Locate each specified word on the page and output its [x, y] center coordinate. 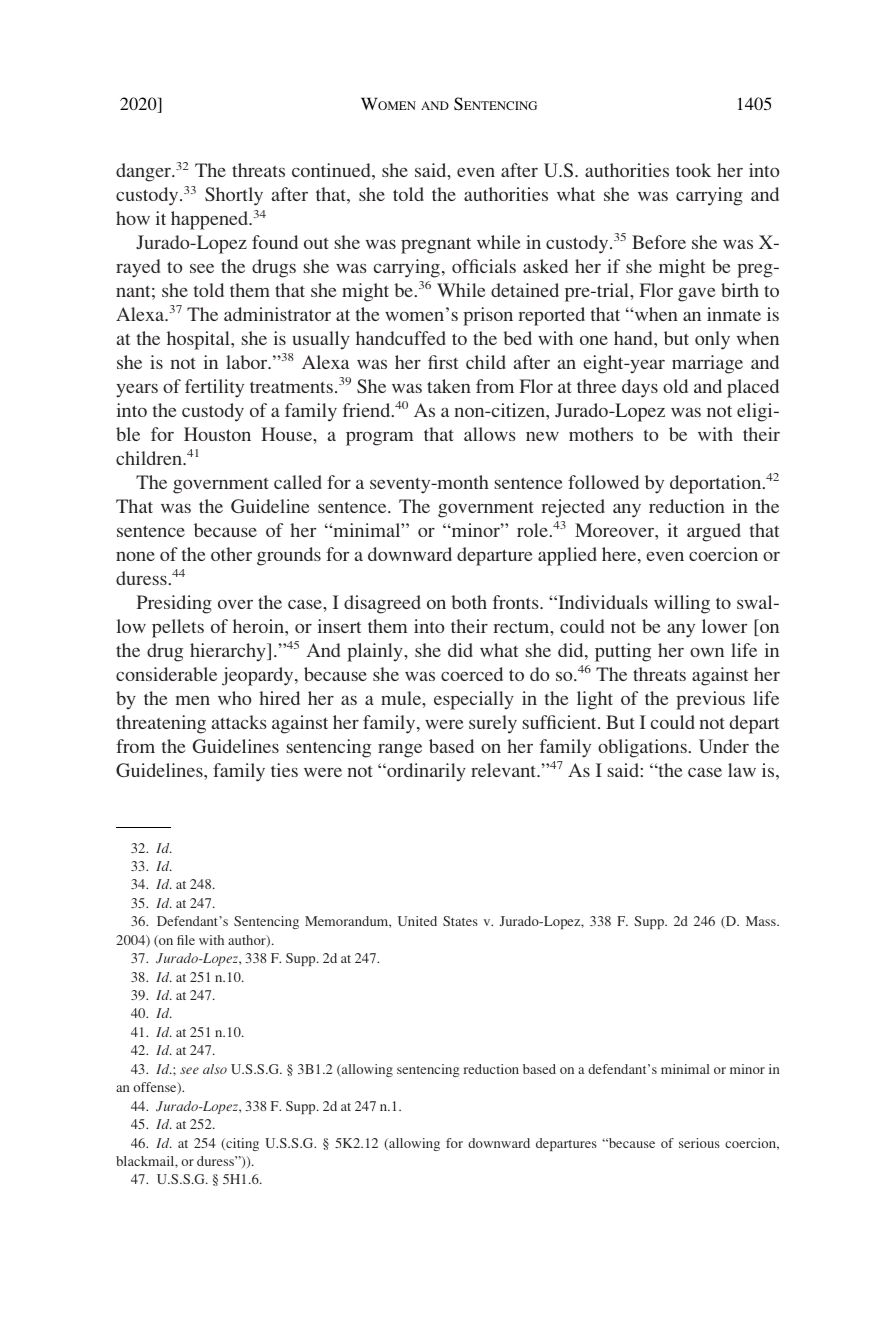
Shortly [234, 196]
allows [490, 434]
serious [699, 1143]
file [186, 940]
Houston [217, 434]
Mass [762, 921]
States [460, 921]
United [417, 921]
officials [484, 266]
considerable [166, 674]
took [693, 170]
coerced [472, 674]
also [215, 1069]
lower [724, 626]
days [640, 388]
